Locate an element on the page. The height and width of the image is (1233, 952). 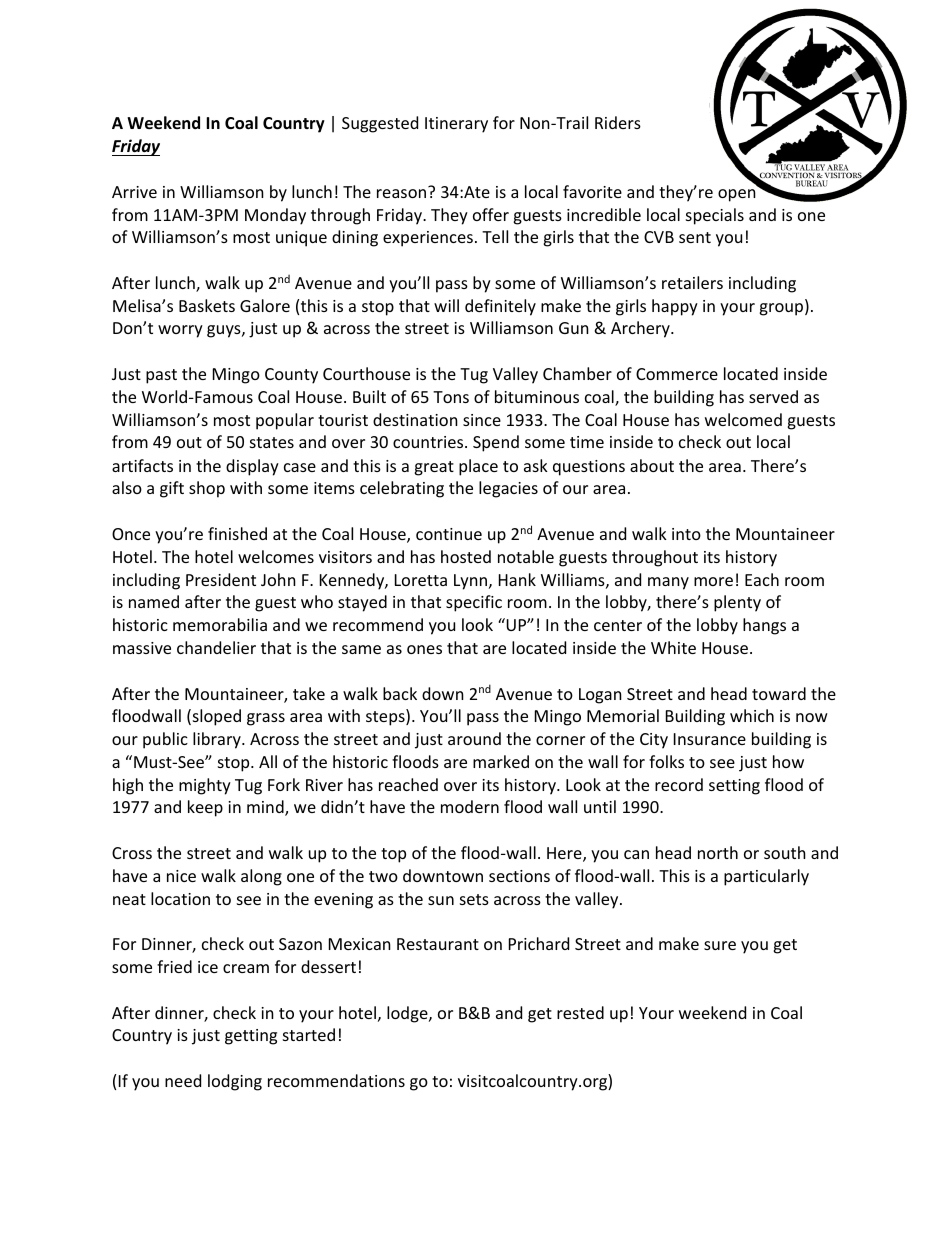
served is located at coordinates (773, 396).
